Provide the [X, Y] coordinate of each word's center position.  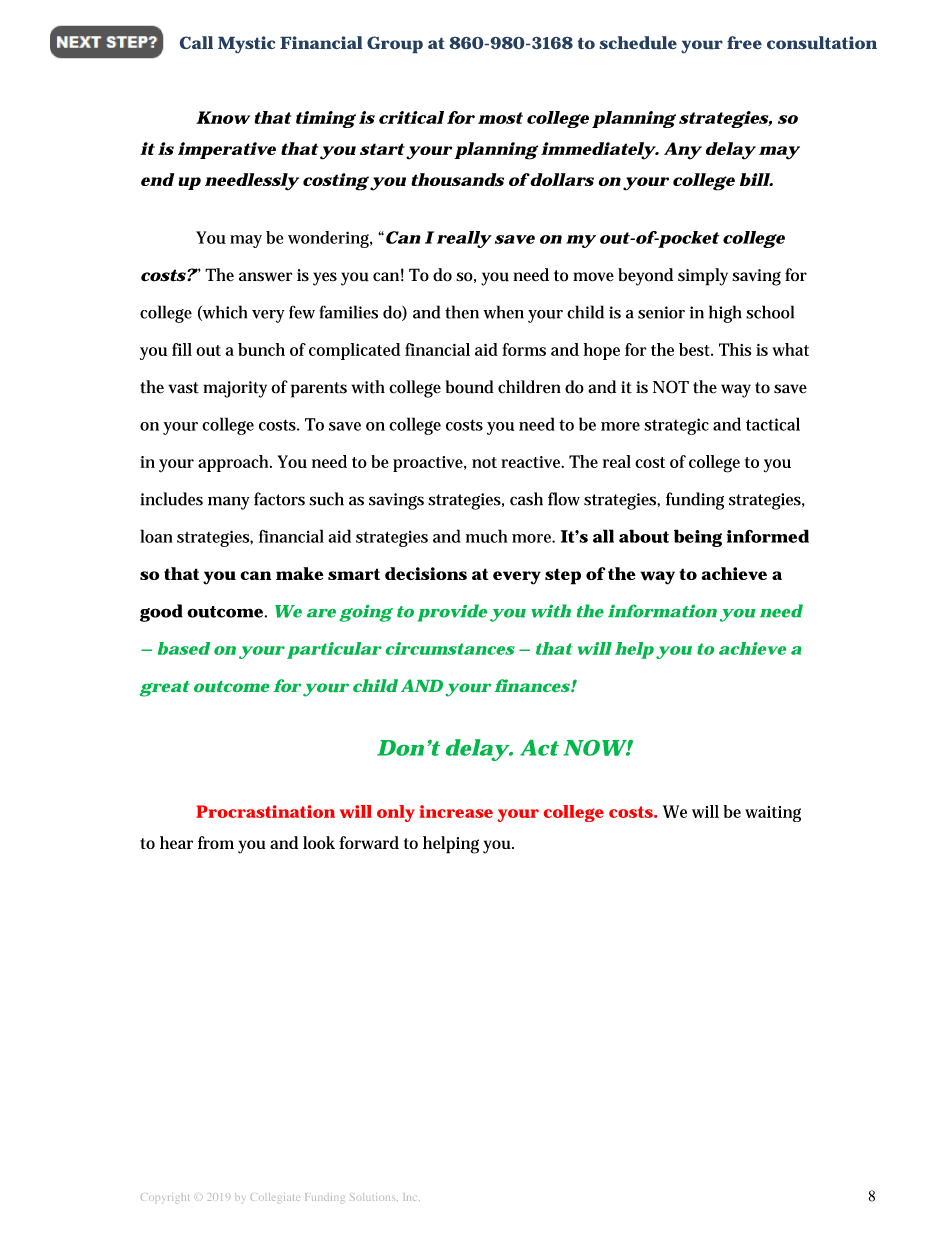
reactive [532, 462]
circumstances [450, 648]
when [506, 312]
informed [768, 536]
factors [279, 499]
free [744, 42]
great [165, 689]
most [500, 118]
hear [179, 842]
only [396, 813]
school [770, 312]
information [662, 611]
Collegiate [275, 1198]
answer [265, 277]
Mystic [246, 44]
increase [456, 811]
